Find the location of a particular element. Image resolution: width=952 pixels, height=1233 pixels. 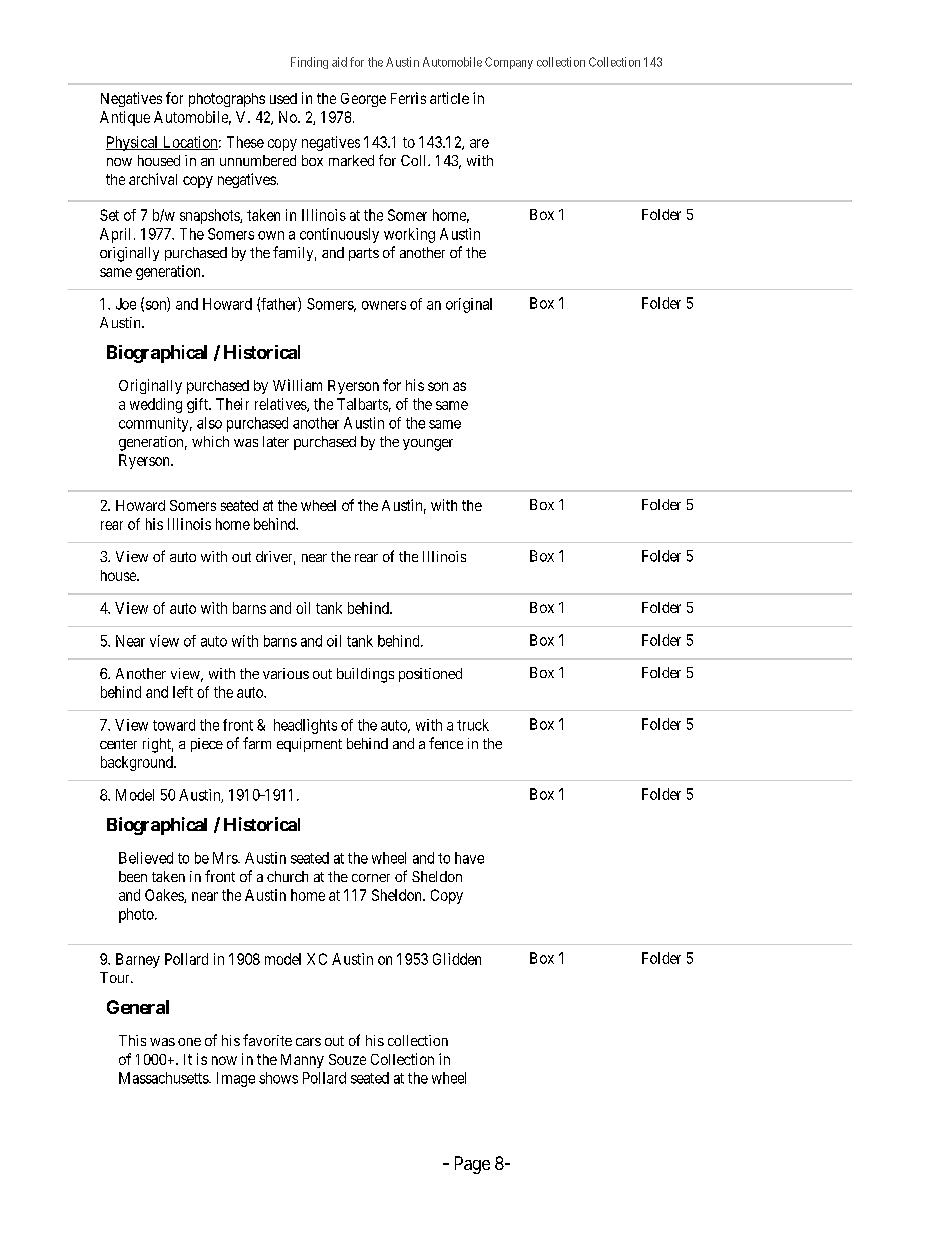

article is located at coordinates (449, 98).
